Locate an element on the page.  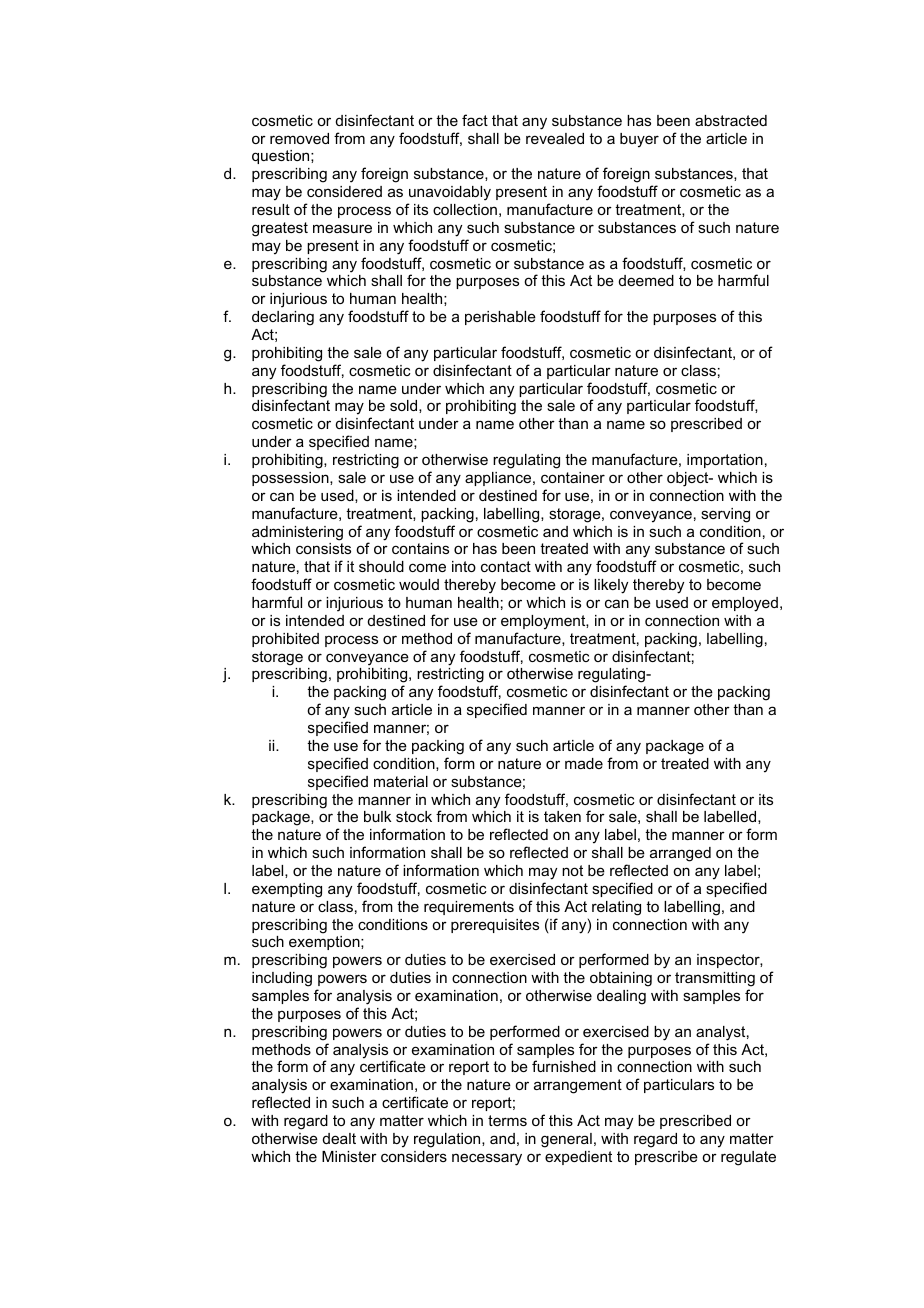
dealt is located at coordinates (339, 1138).
